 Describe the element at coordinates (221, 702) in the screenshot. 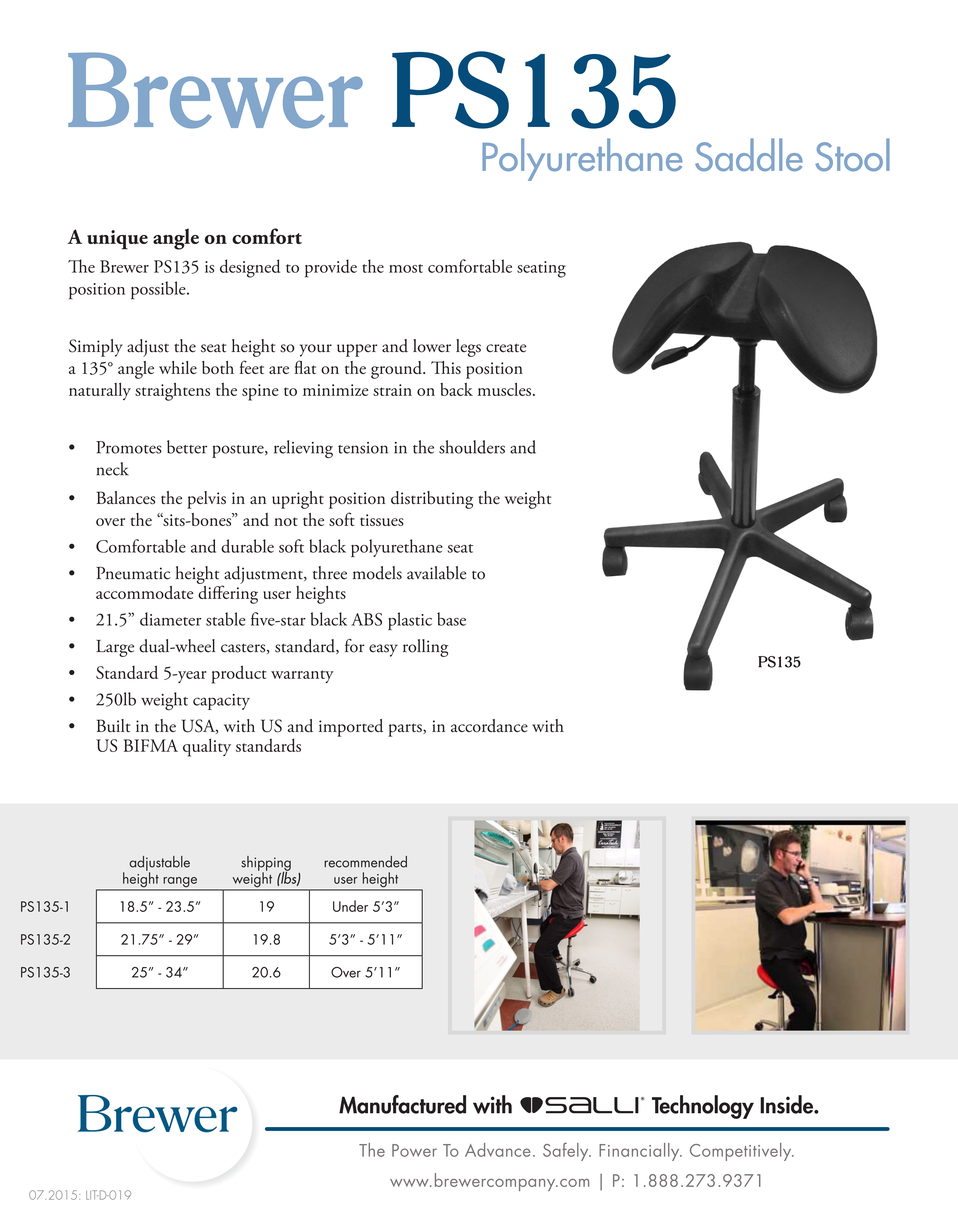

I see `capacity` at that location.
